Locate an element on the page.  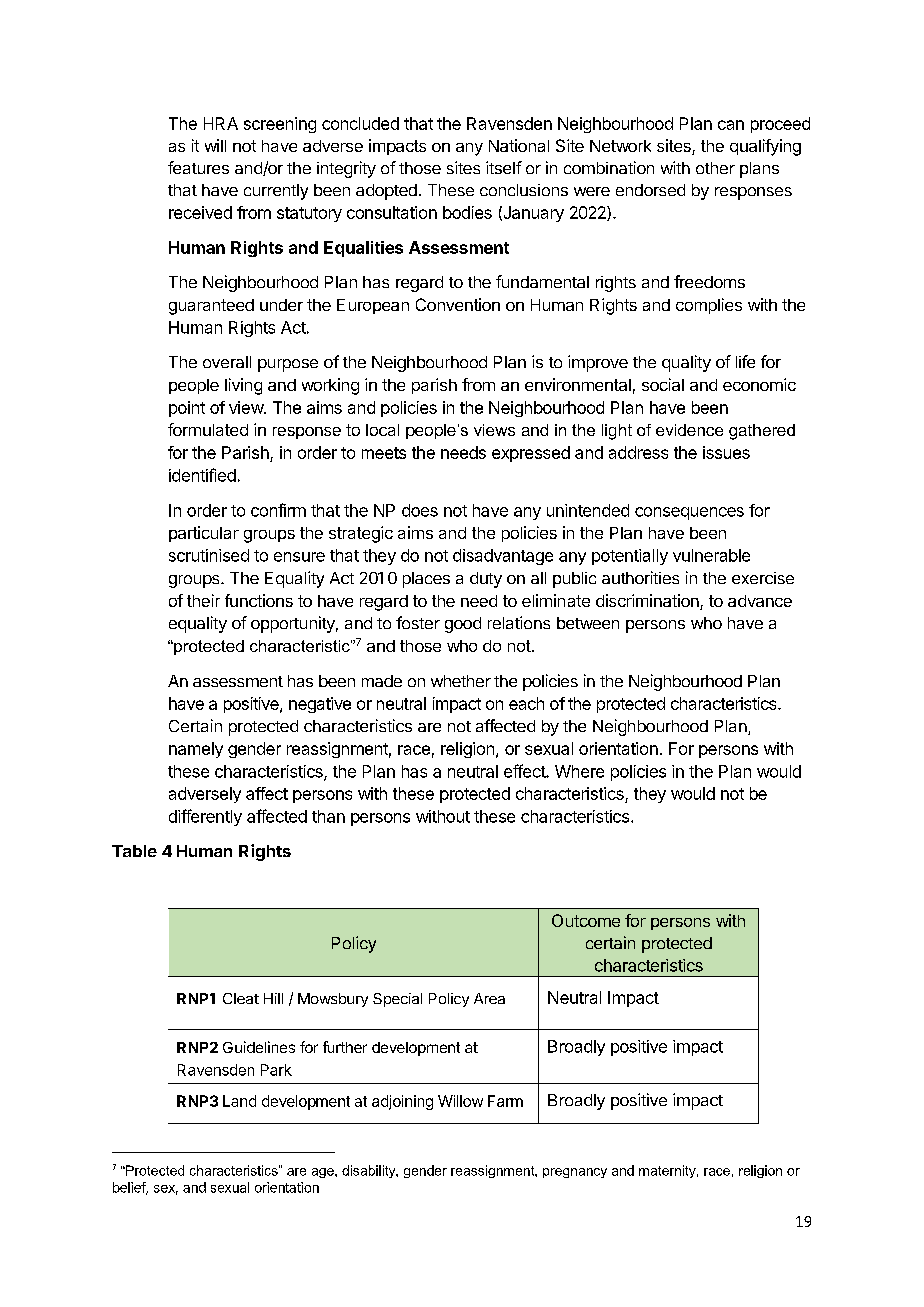
pregnancy is located at coordinates (575, 1173).
